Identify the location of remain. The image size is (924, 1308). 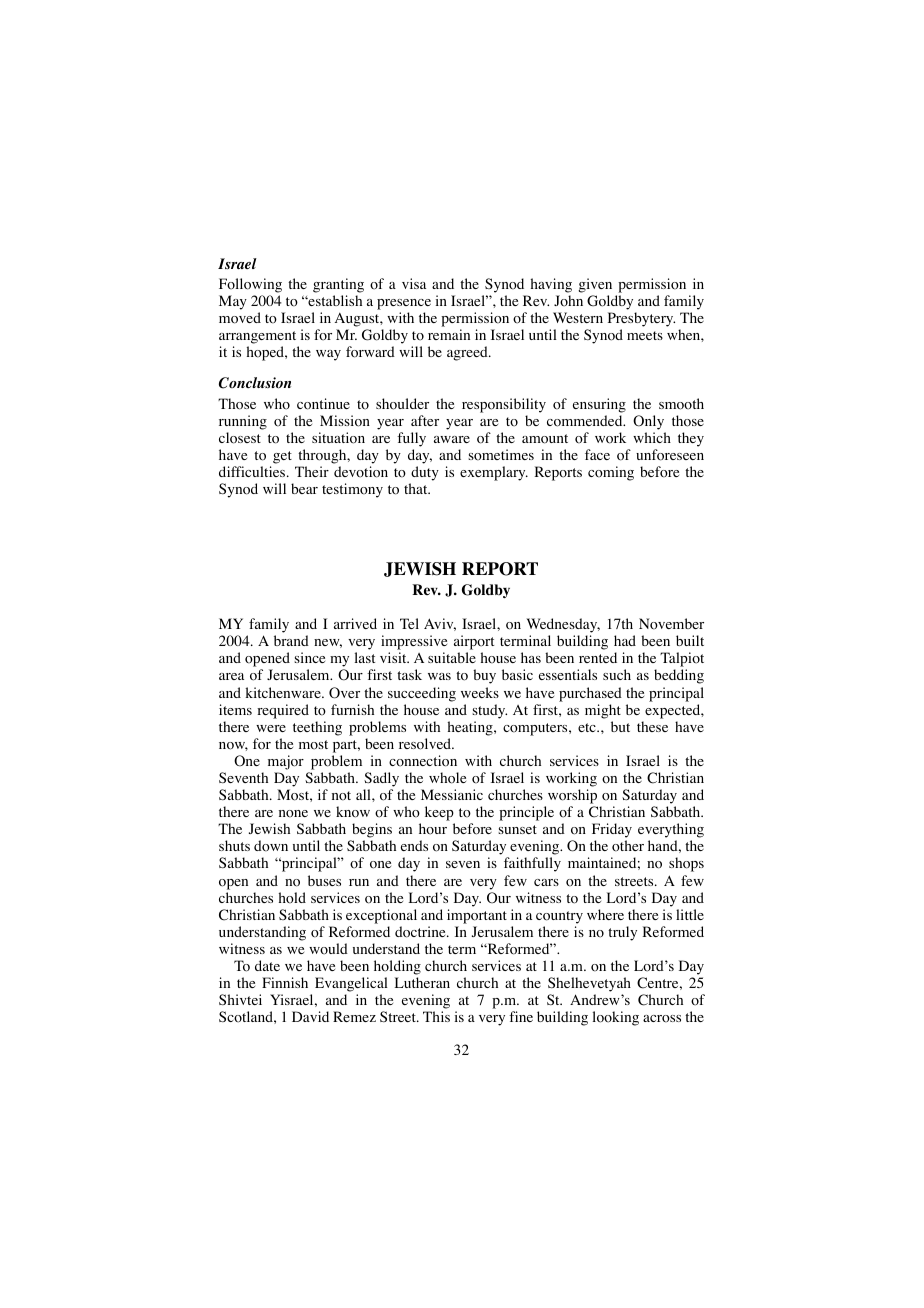
(449, 334).
